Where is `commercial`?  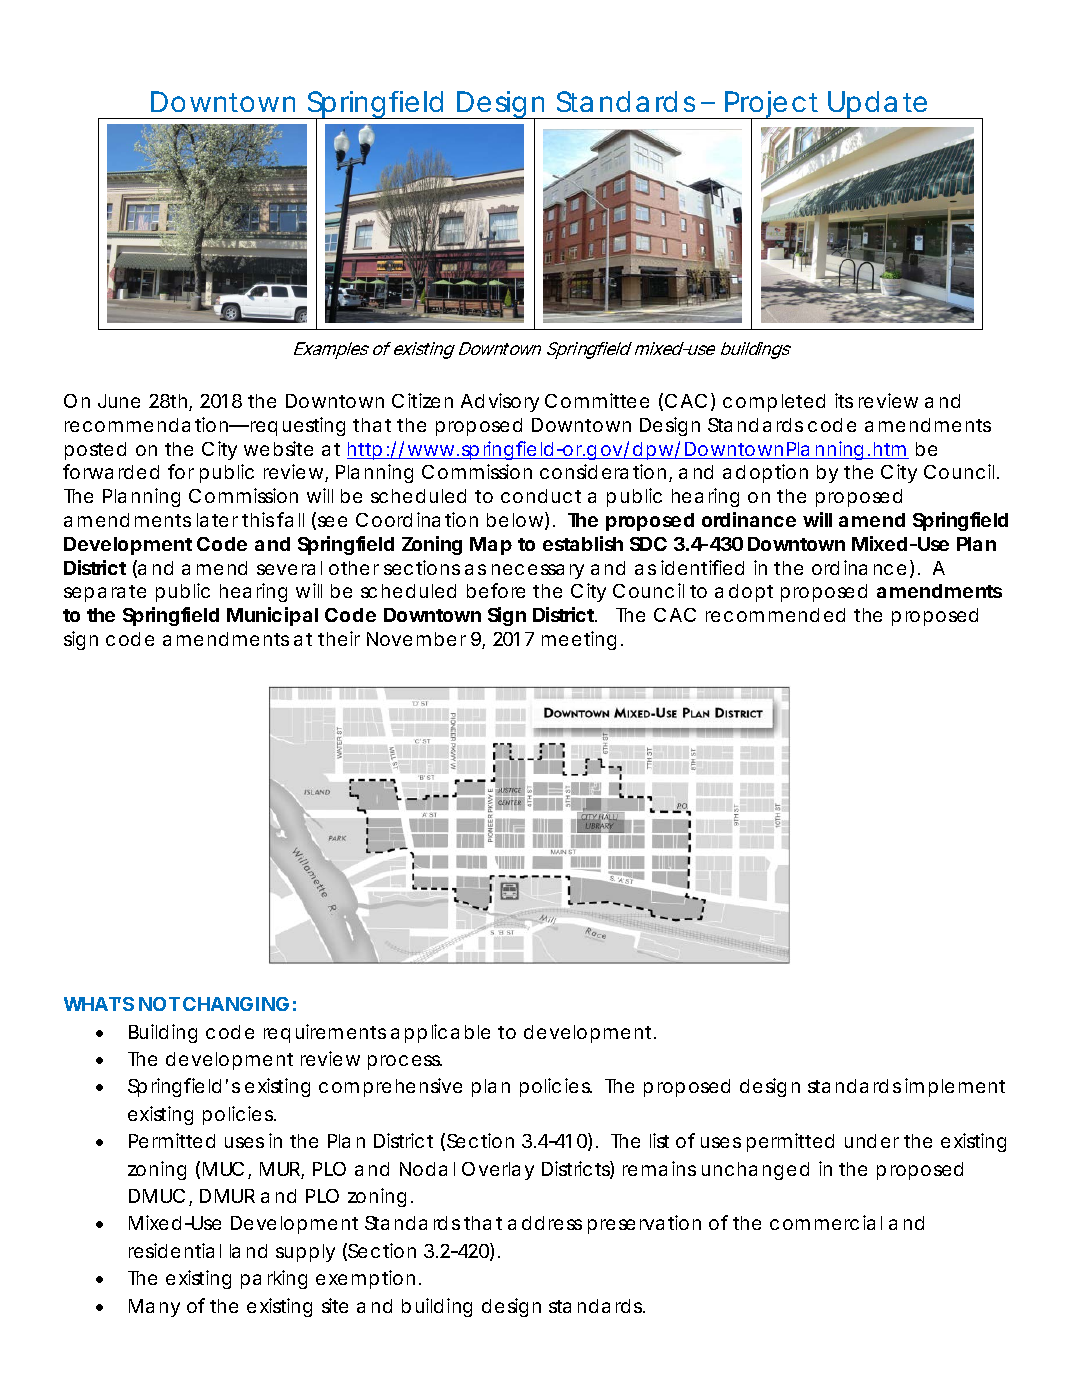
commercial is located at coordinates (826, 1222).
